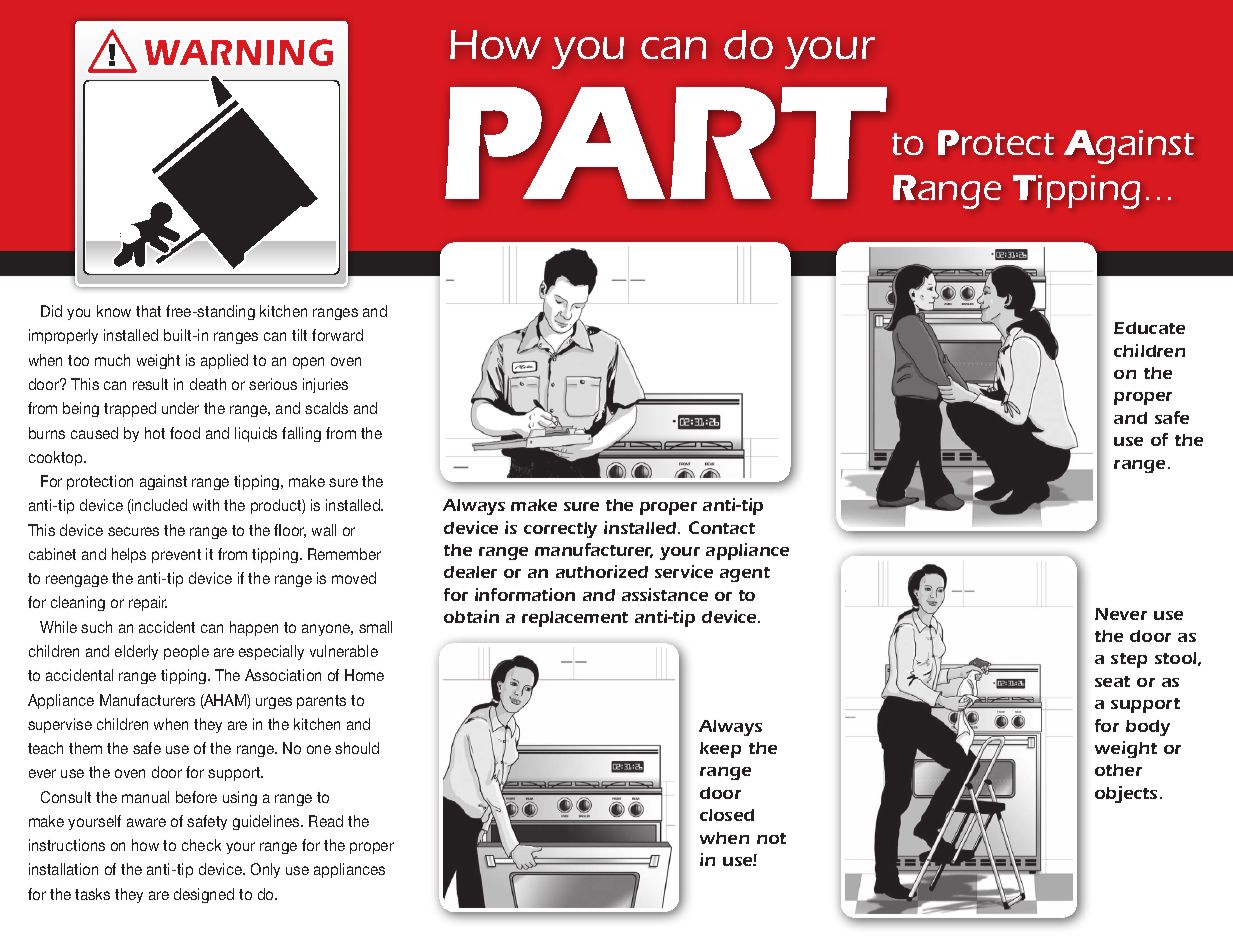 The width and height of the image is (1233, 952). I want to click on body, so click(1148, 728).
